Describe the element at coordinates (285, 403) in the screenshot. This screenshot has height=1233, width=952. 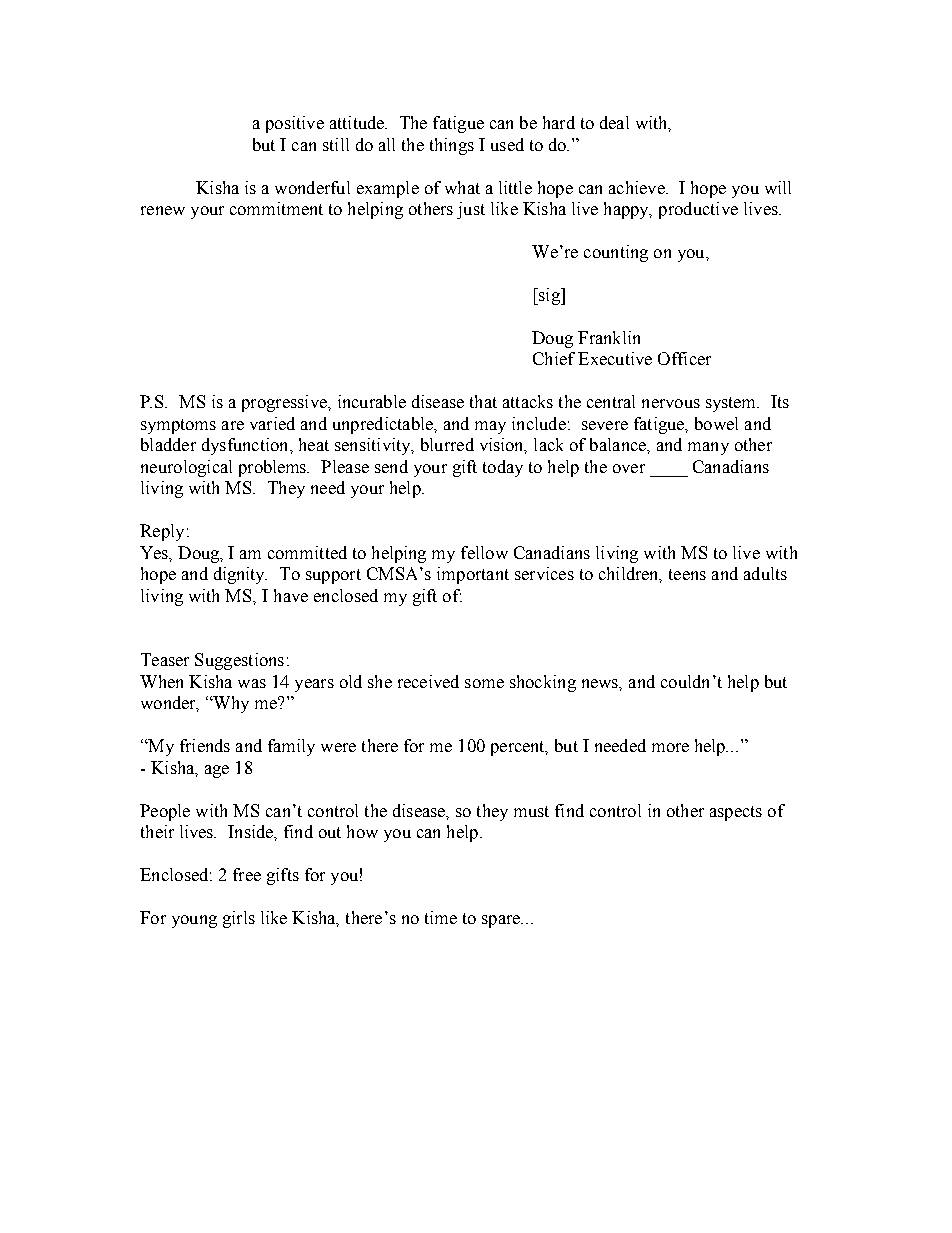
I see `progressive` at that location.
